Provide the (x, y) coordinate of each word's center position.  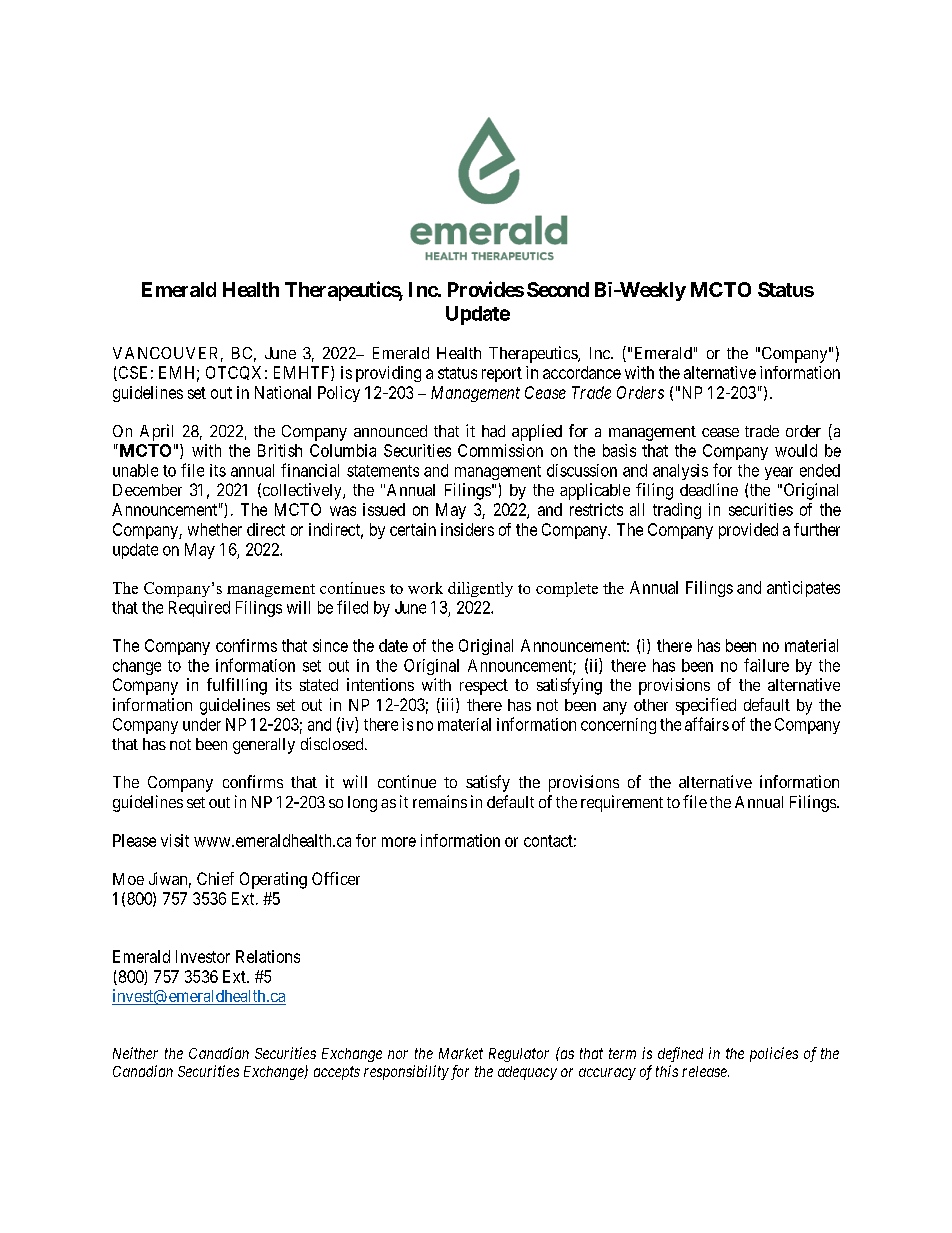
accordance (582, 372)
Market (461, 1053)
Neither (135, 1053)
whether (215, 529)
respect (484, 687)
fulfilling (237, 686)
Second (558, 289)
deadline (709, 489)
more (399, 842)
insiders (467, 529)
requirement (622, 803)
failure (766, 665)
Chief (215, 878)
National (283, 392)
